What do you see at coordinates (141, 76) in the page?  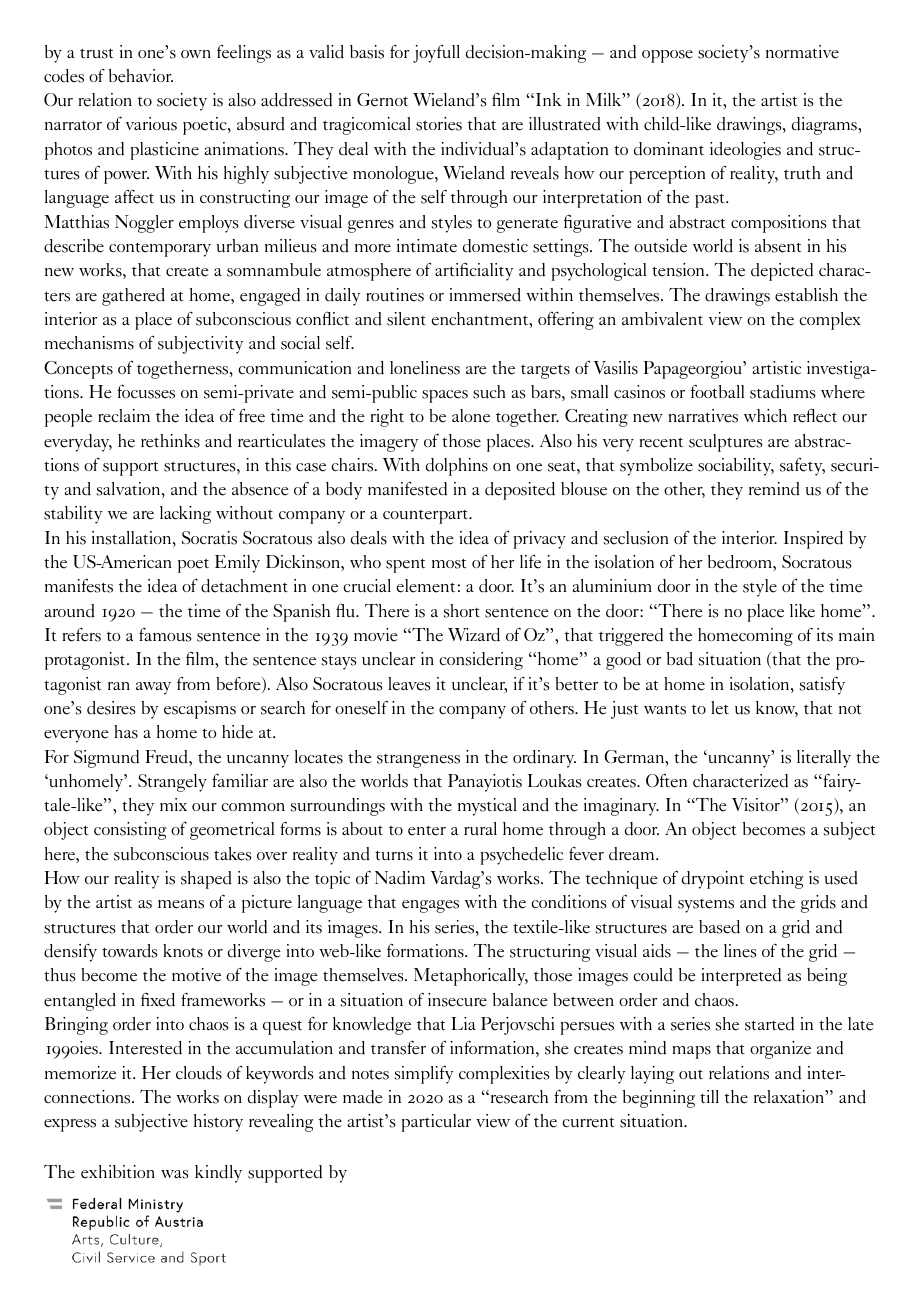 I see `behavior` at bounding box center [141, 76].
